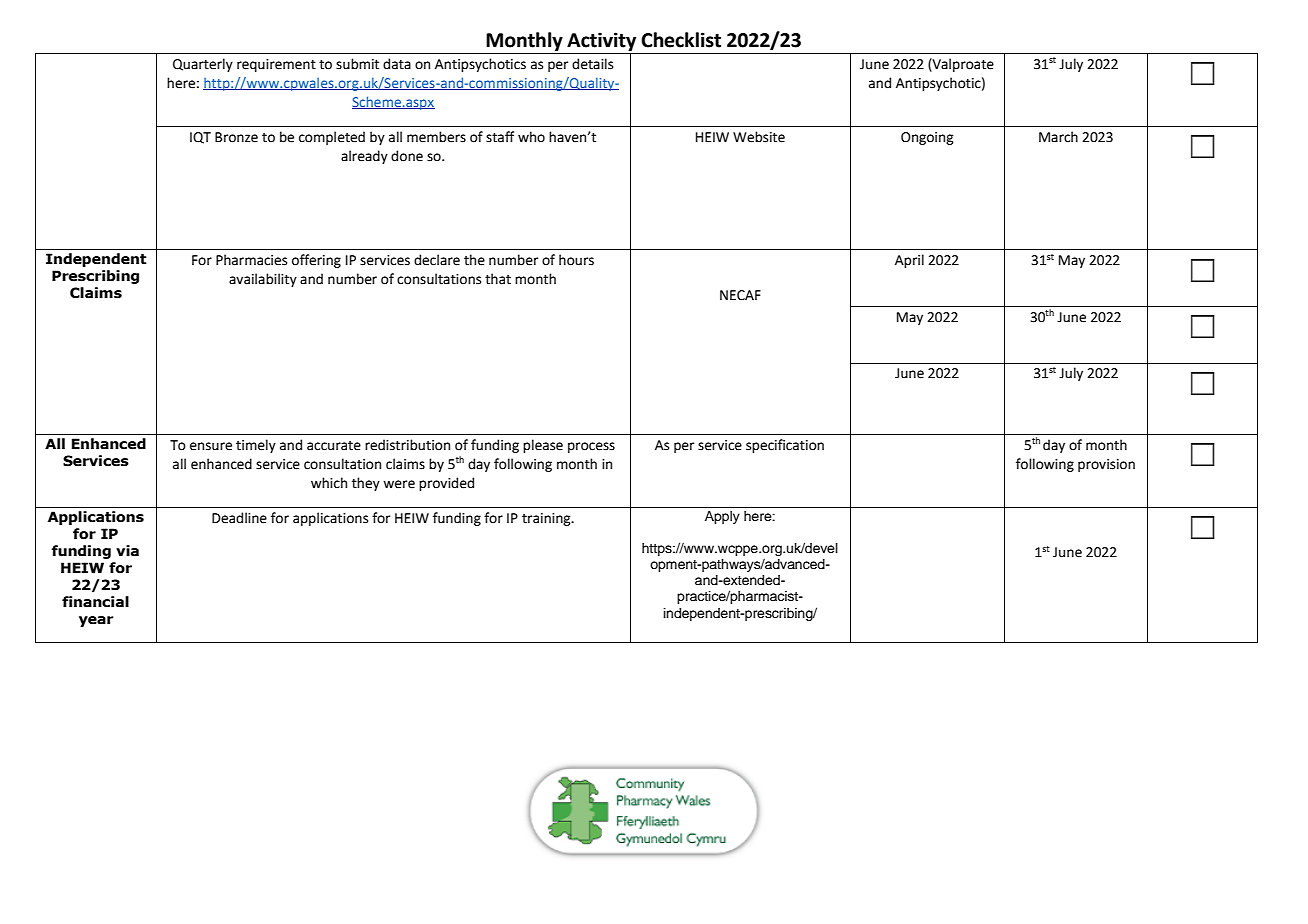 This page has width=1308, height=924. I want to click on ensure, so click(211, 446).
